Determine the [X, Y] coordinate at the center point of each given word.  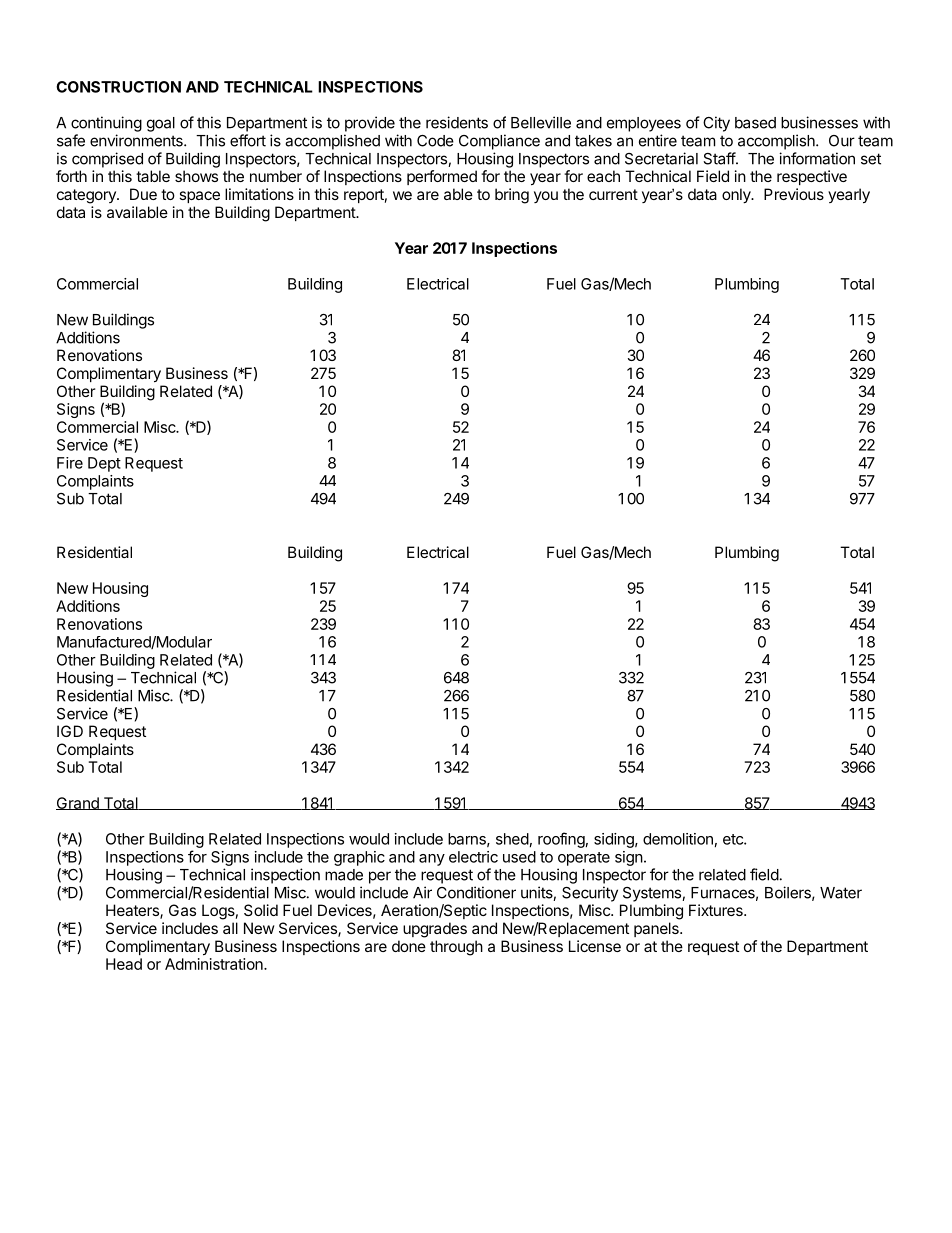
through [456, 948]
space [199, 197]
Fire [70, 463]
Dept [104, 464]
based [755, 123]
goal [161, 124]
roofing [561, 840]
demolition [678, 839]
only [737, 196]
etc [734, 839]
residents [457, 122]
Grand [78, 803]
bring [512, 196]
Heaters [133, 911]
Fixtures [717, 910]
